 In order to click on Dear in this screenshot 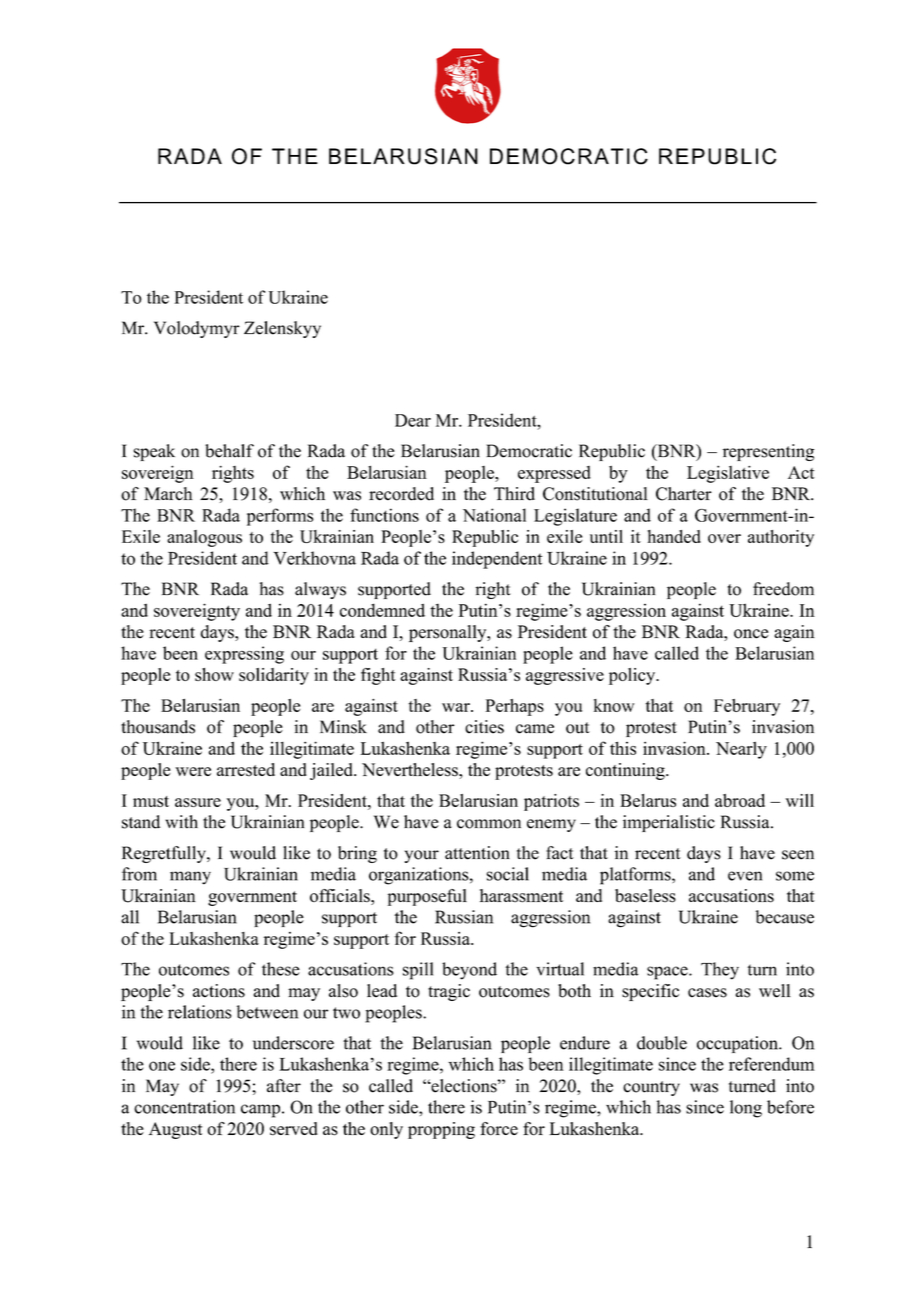, I will do `click(413, 420)`.
